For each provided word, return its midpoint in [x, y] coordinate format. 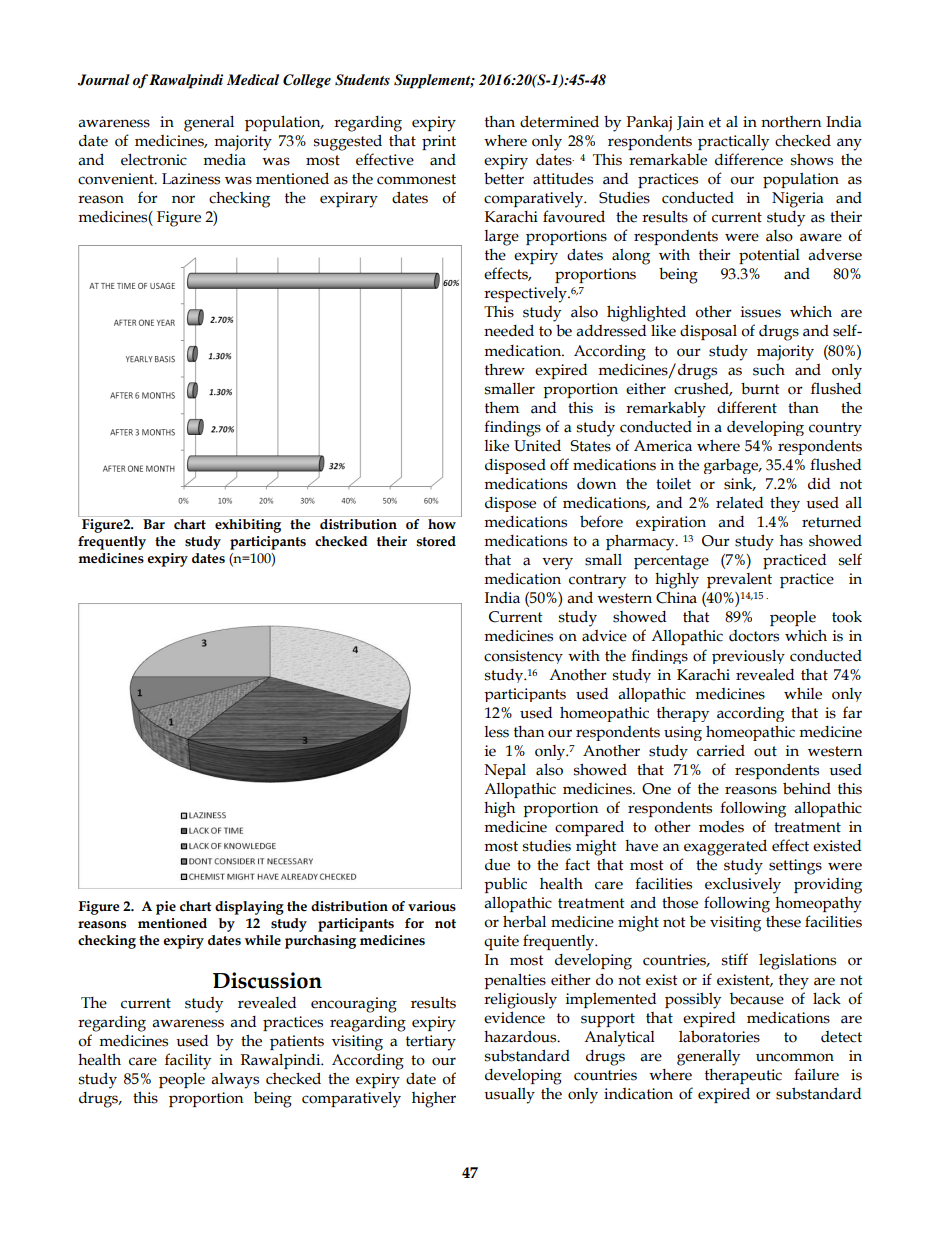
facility [188, 1061]
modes [721, 827]
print [439, 142]
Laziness [191, 179]
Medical [253, 79]
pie [166, 908]
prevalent [739, 580]
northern [791, 122]
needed [509, 330]
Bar [154, 524]
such [769, 370]
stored [436, 541]
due [497, 865]
